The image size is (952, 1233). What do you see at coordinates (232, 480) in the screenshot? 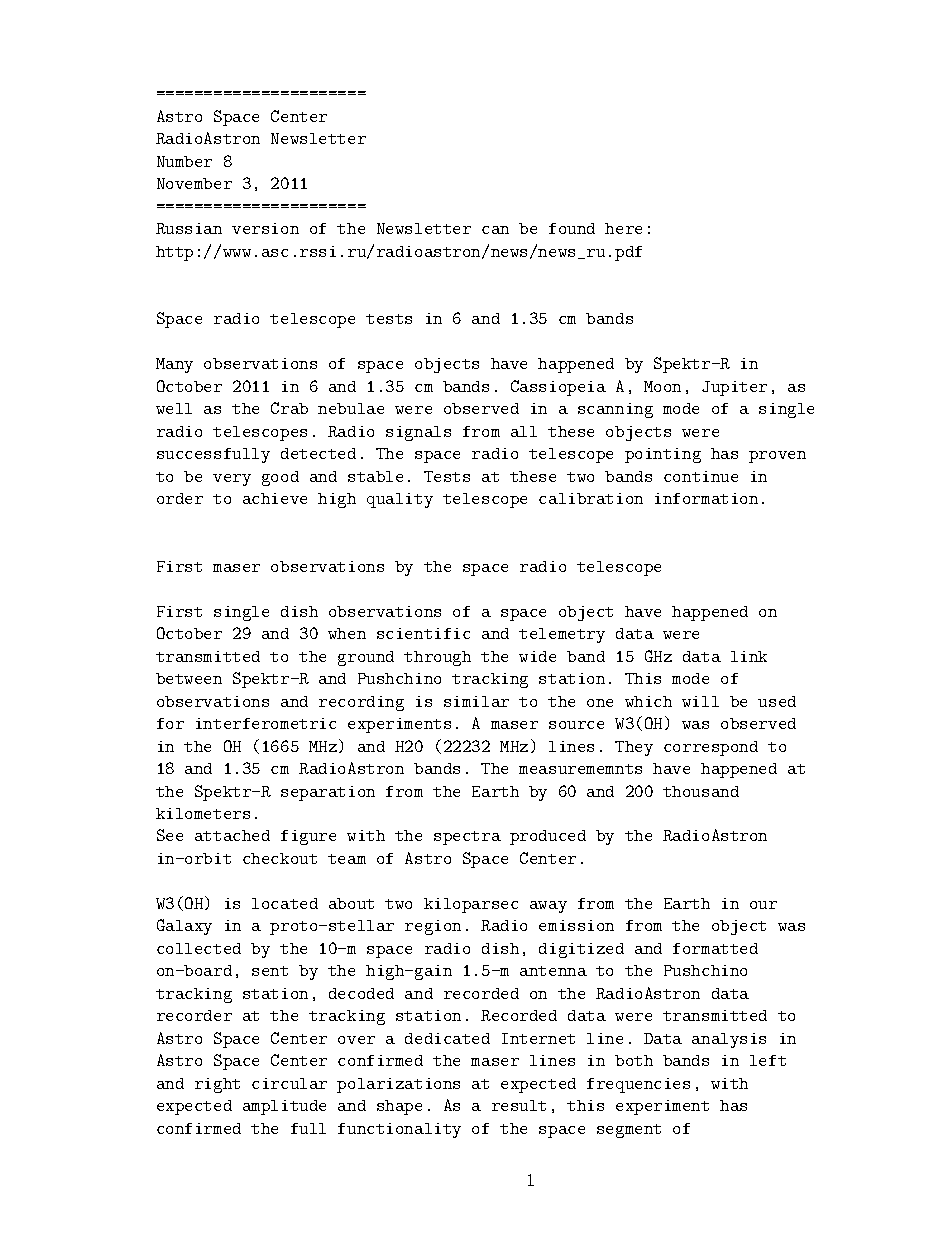
I see `very` at bounding box center [232, 480].
